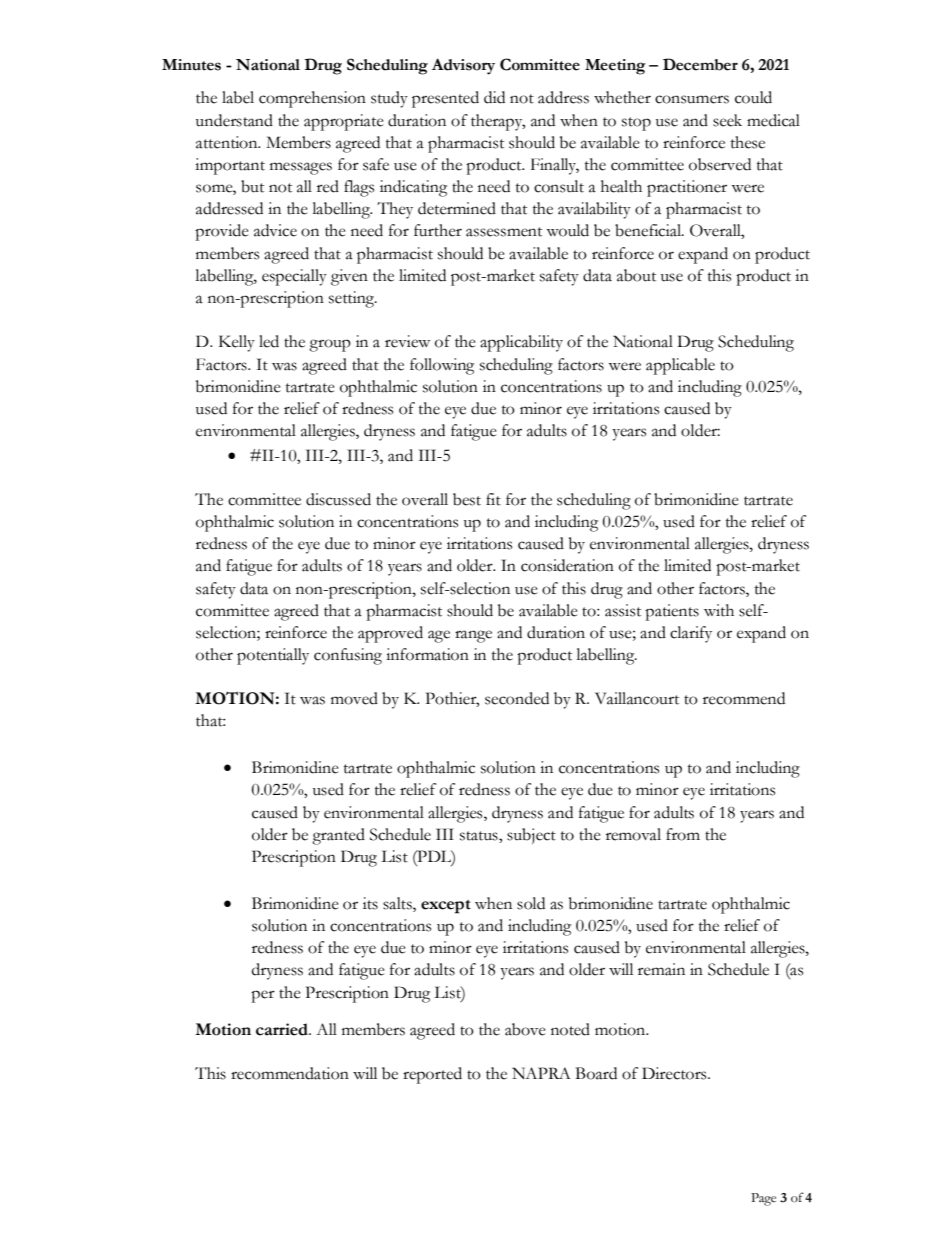 This page has width=952, height=1233. Describe the element at coordinates (480, 837) in the page. I see `status` at that location.
